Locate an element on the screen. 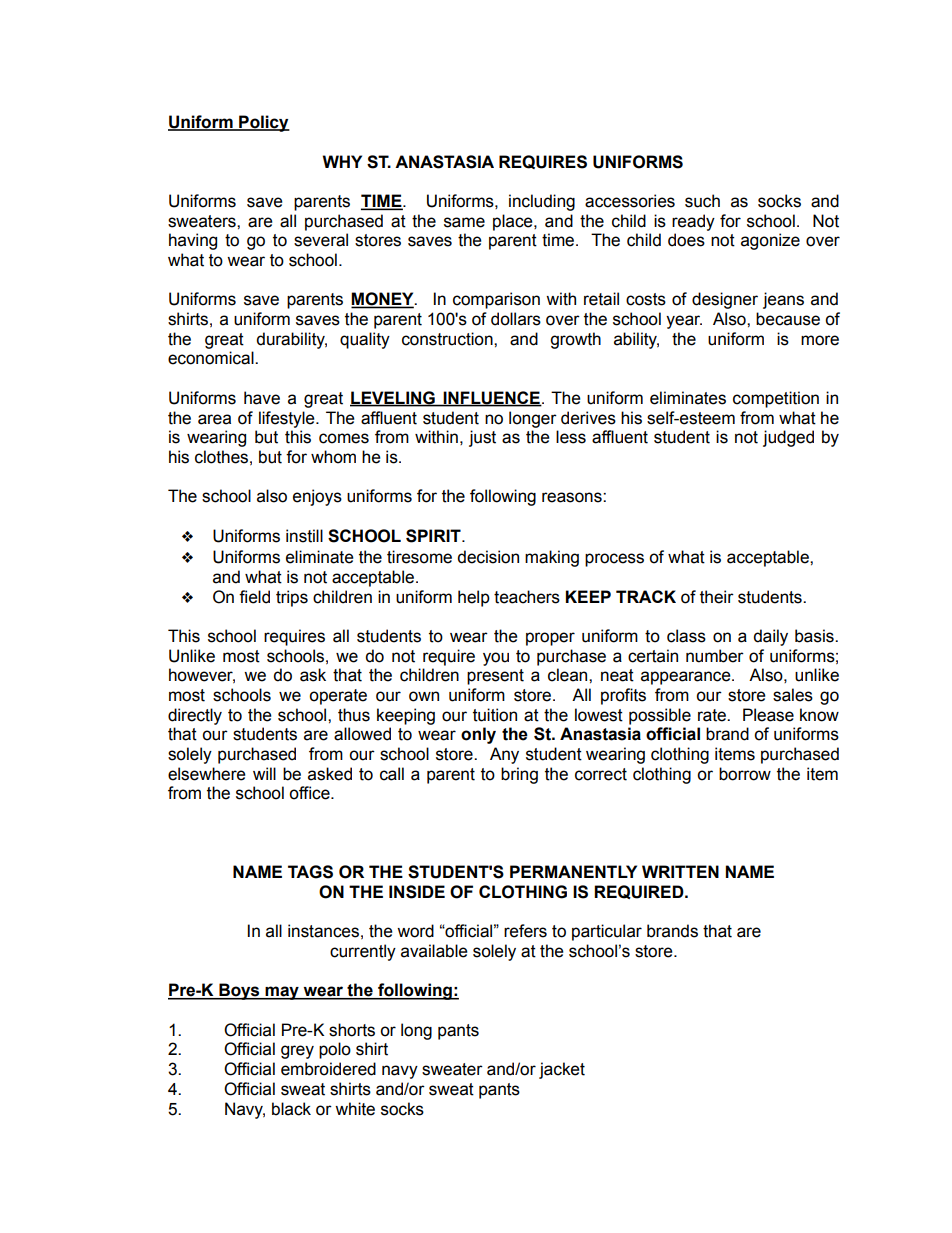  their is located at coordinates (717, 597).
